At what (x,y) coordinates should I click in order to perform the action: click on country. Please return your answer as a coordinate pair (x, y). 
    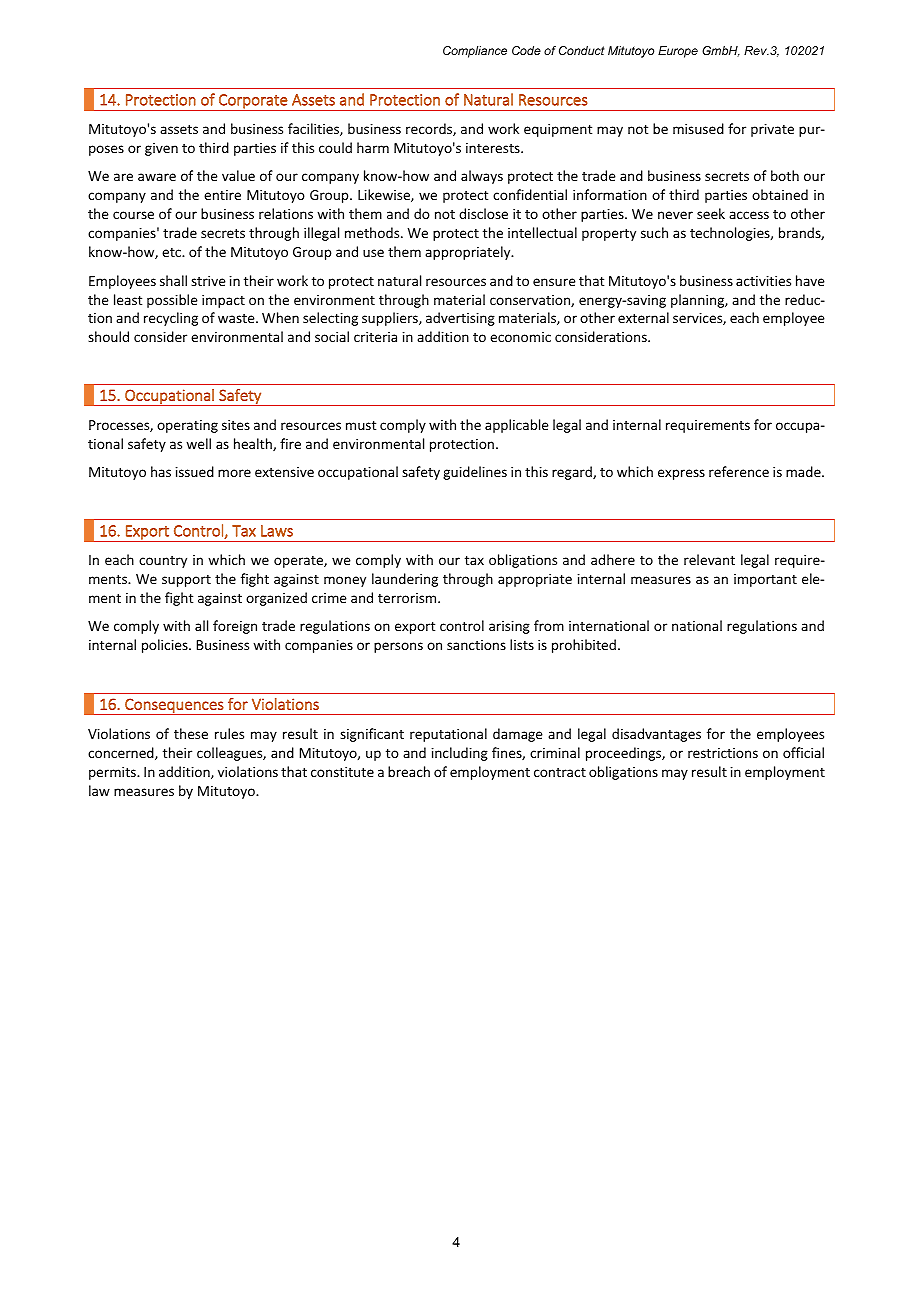
    Looking at the image, I should click on (163, 562).
